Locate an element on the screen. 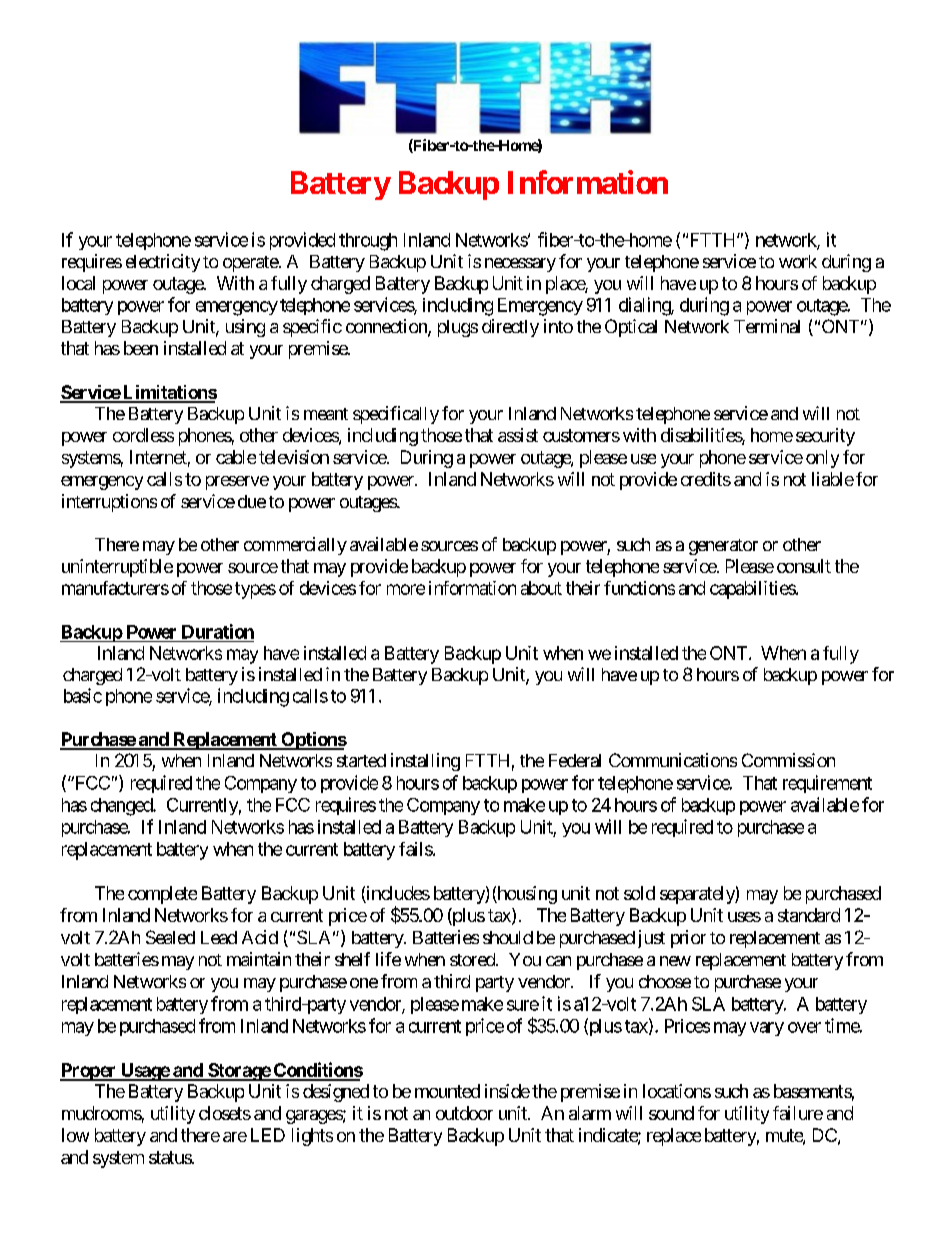 The image size is (952, 1233). generator is located at coordinates (723, 547).
